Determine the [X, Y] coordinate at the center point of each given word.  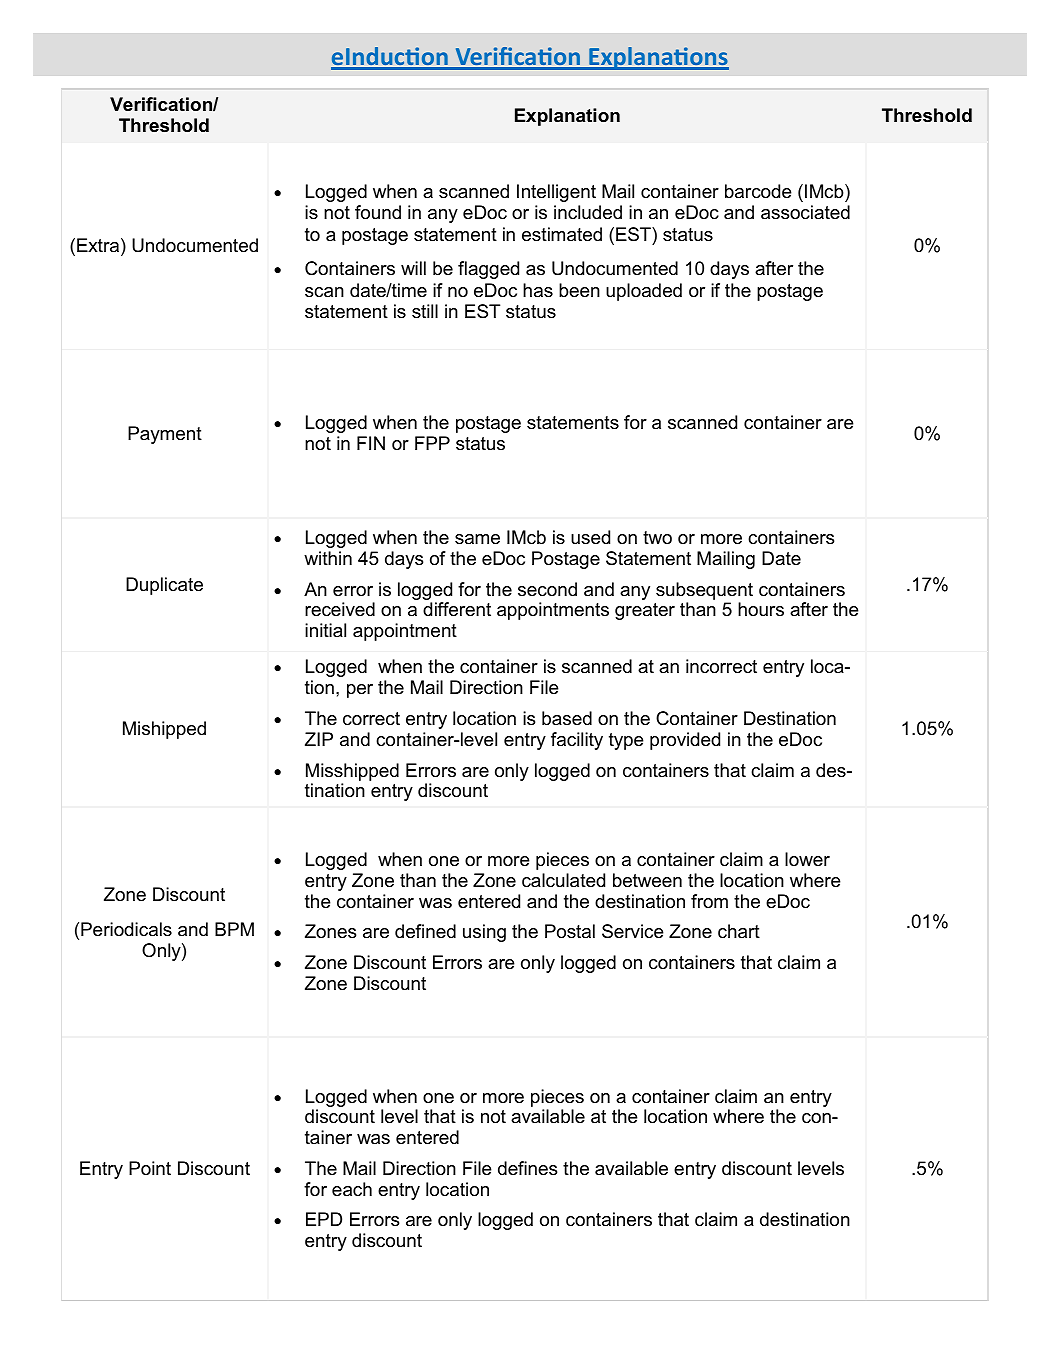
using [484, 933]
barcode [758, 191]
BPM [234, 929]
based [567, 718]
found [378, 212]
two [657, 537]
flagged [488, 270]
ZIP [319, 739]
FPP [432, 443]
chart [739, 931]
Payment [165, 435]
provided [685, 741]
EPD [324, 1219]
